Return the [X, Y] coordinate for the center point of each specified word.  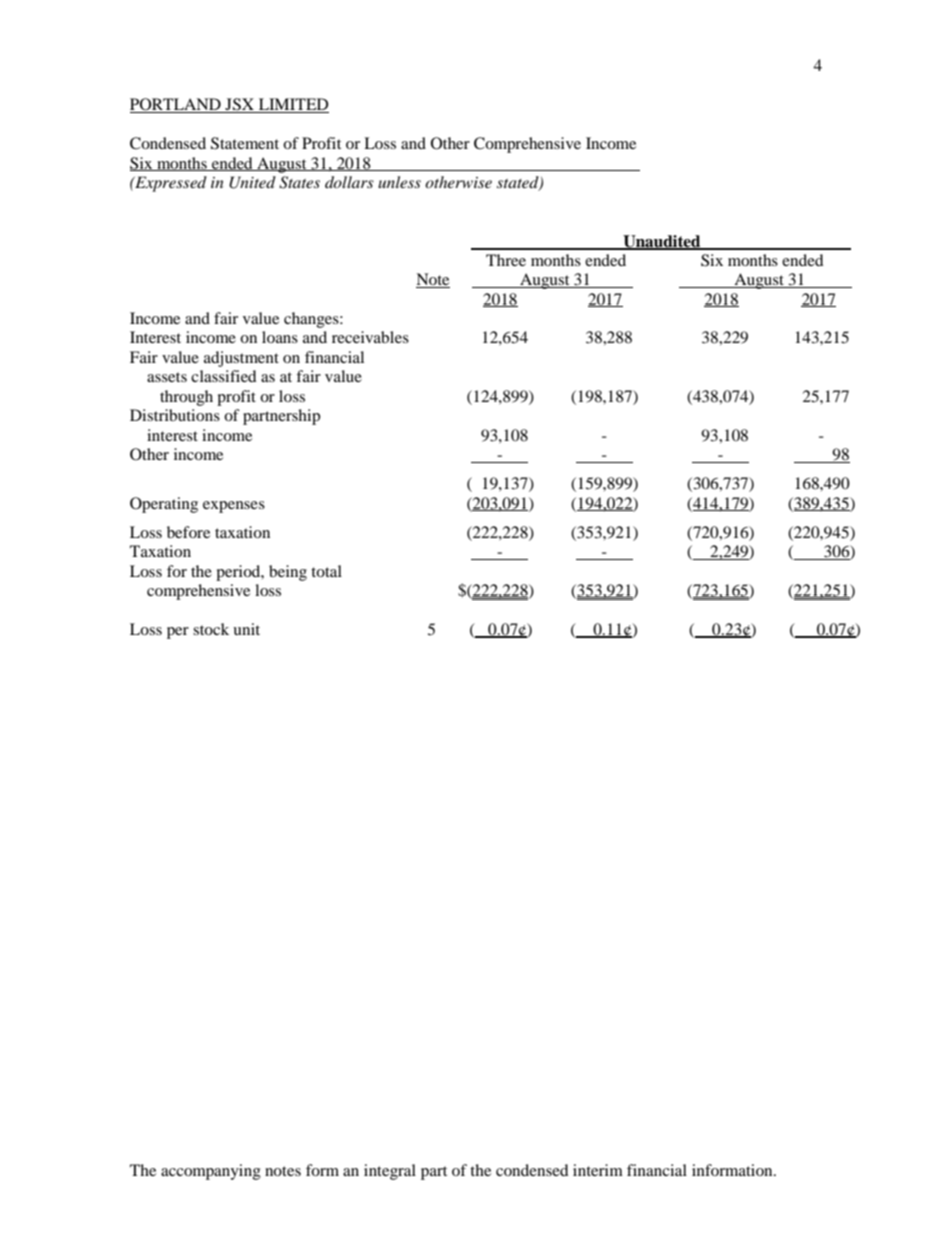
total [326, 571]
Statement [245, 143]
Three [506, 260]
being [288, 573]
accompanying [211, 1172]
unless [399, 182]
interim [598, 1170]
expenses [234, 507]
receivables [370, 337]
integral [390, 1172]
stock [211, 629]
